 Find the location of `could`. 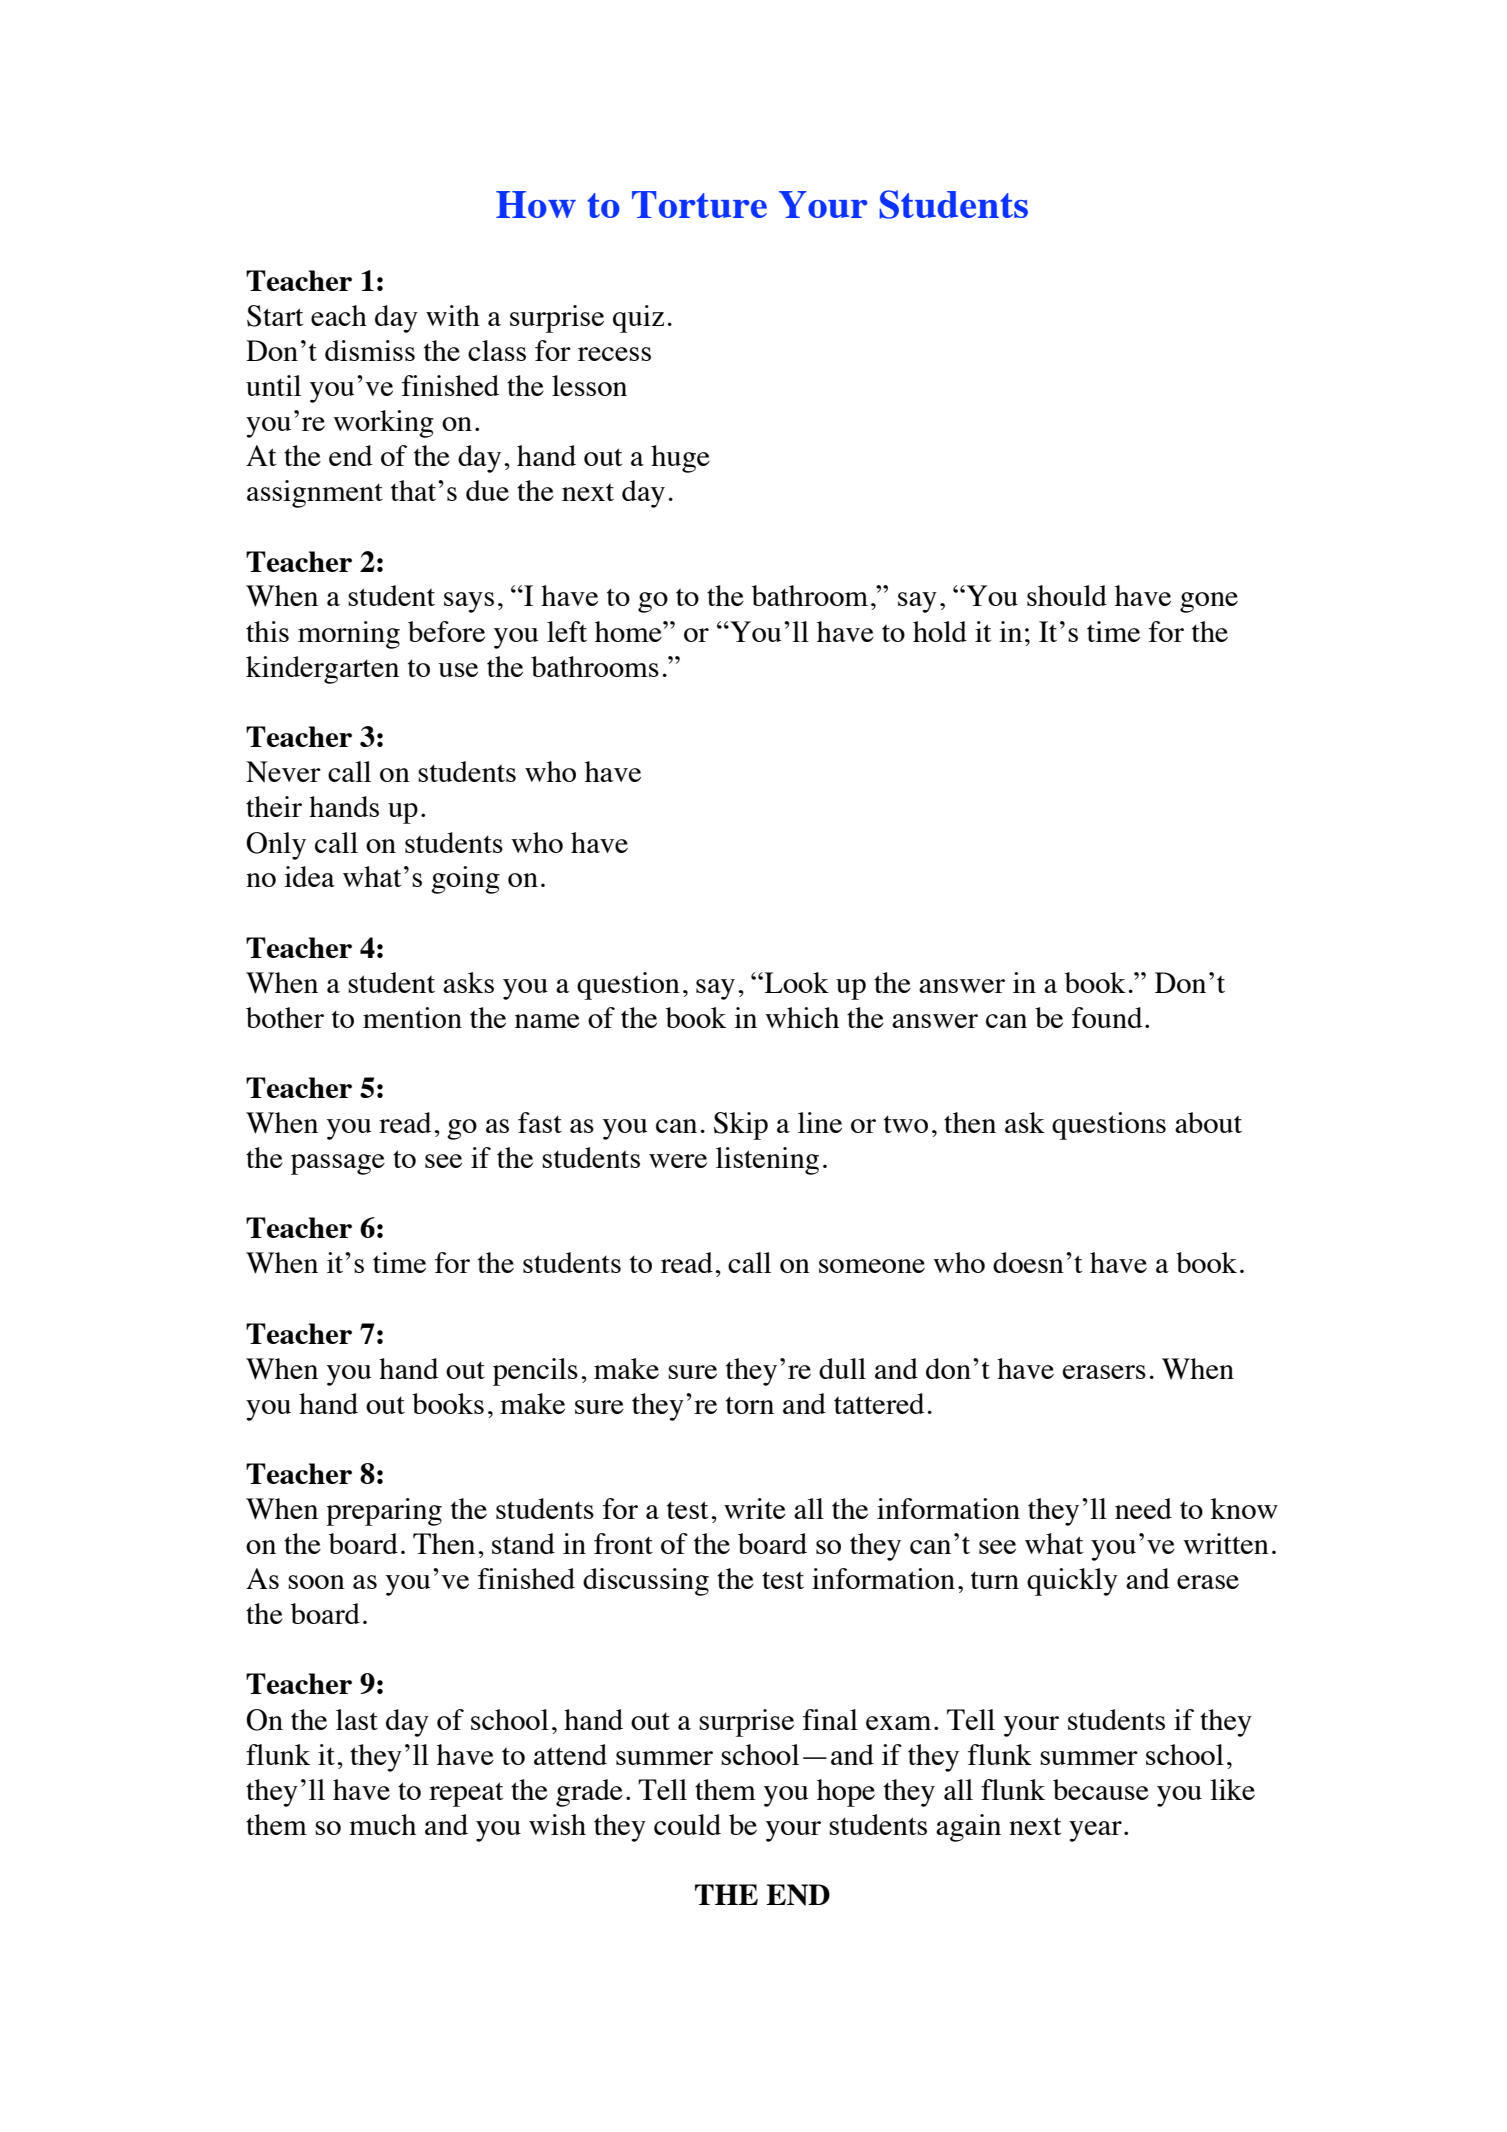

could is located at coordinates (687, 1824).
